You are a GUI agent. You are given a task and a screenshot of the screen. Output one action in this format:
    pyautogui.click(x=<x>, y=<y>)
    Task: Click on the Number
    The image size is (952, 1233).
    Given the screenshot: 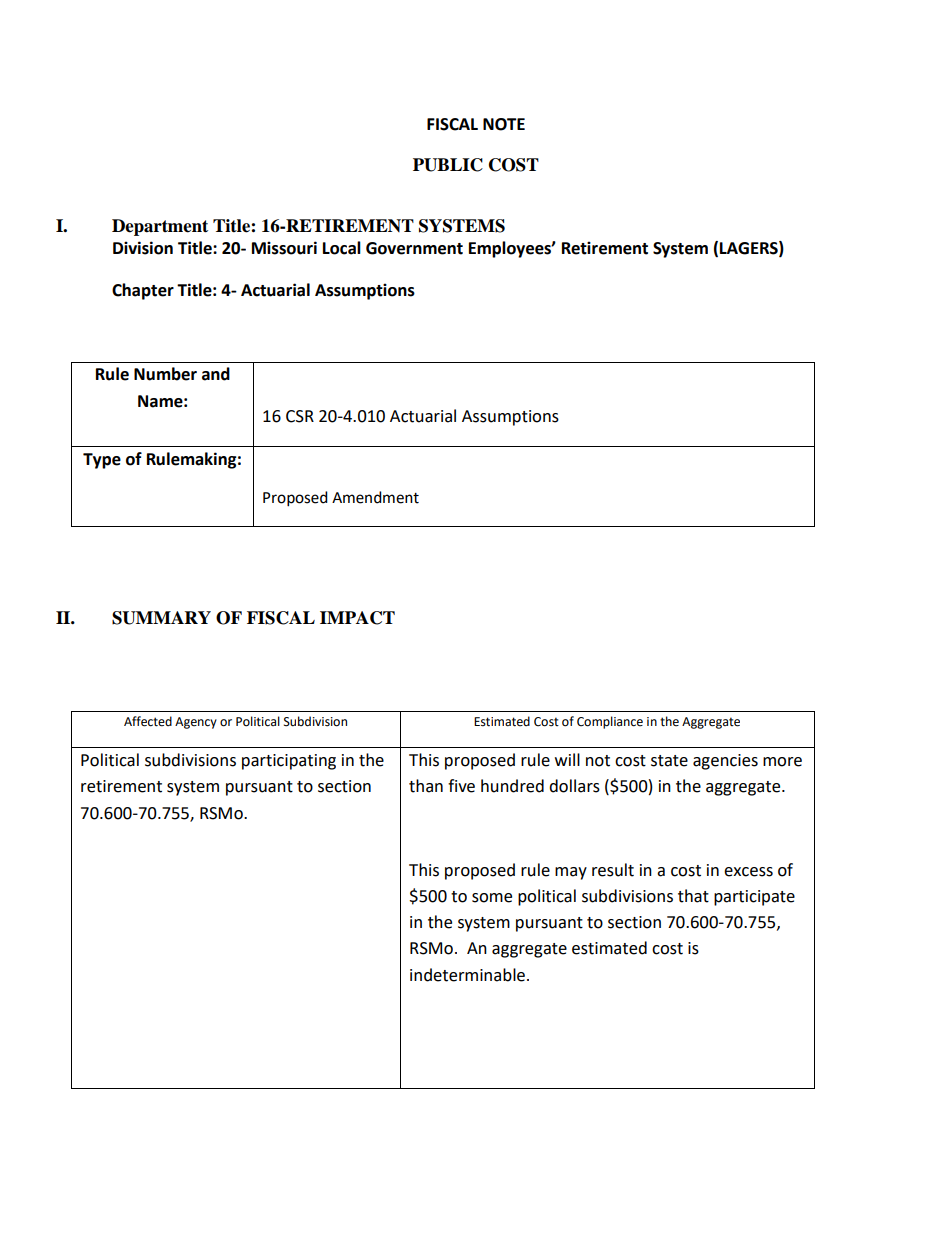 What is the action you would take?
    pyautogui.click(x=165, y=374)
